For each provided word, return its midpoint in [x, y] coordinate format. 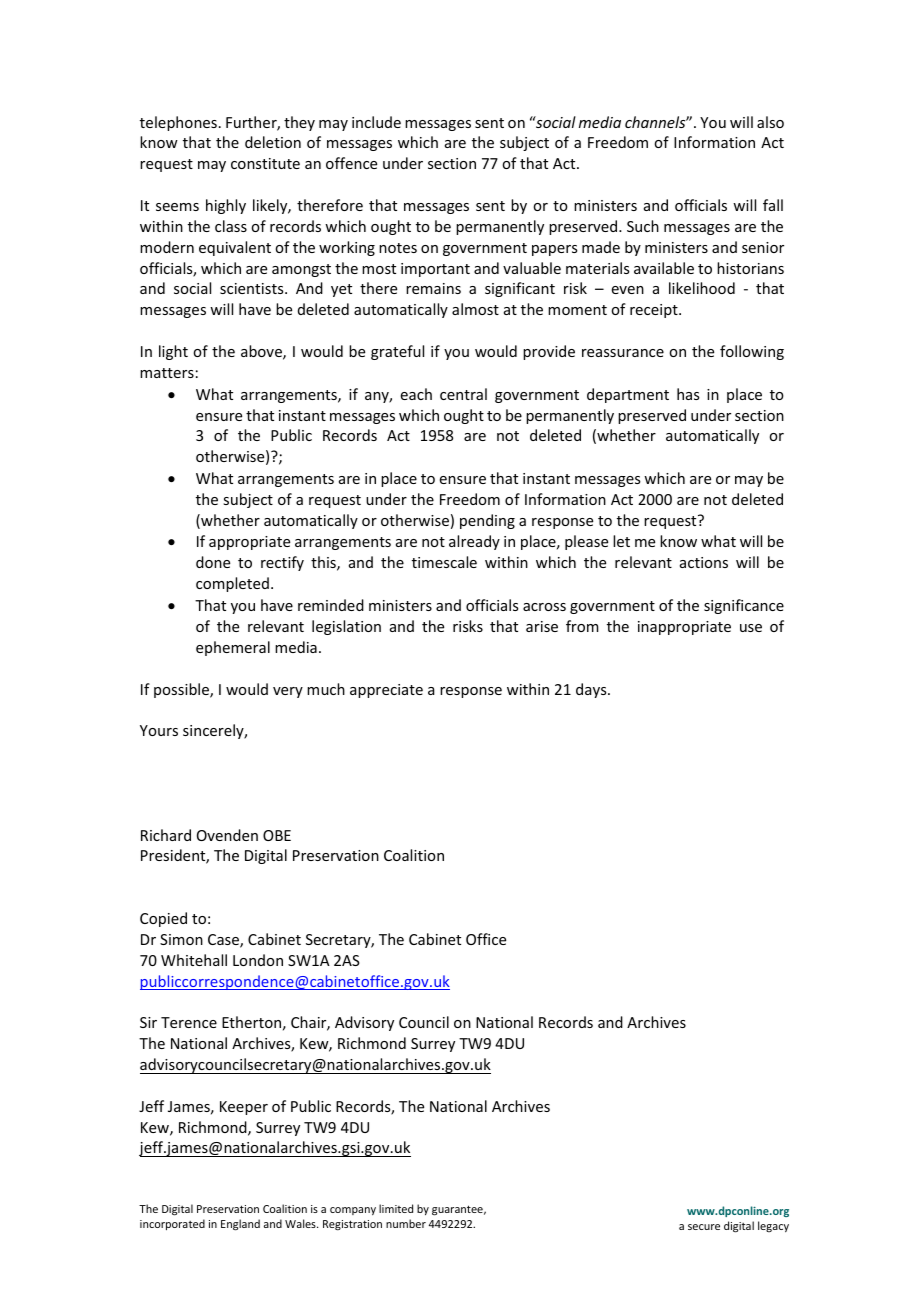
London [258, 960]
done [213, 562]
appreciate [386, 691]
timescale [444, 562]
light [173, 352]
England [240, 1225]
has [688, 394]
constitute [265, 163]
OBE [277, 835]
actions [704, 562]
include [376, 122]
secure [704, 1227]
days [592, 690]
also [770, 122]
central [463, 394]
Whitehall [194, 960]
